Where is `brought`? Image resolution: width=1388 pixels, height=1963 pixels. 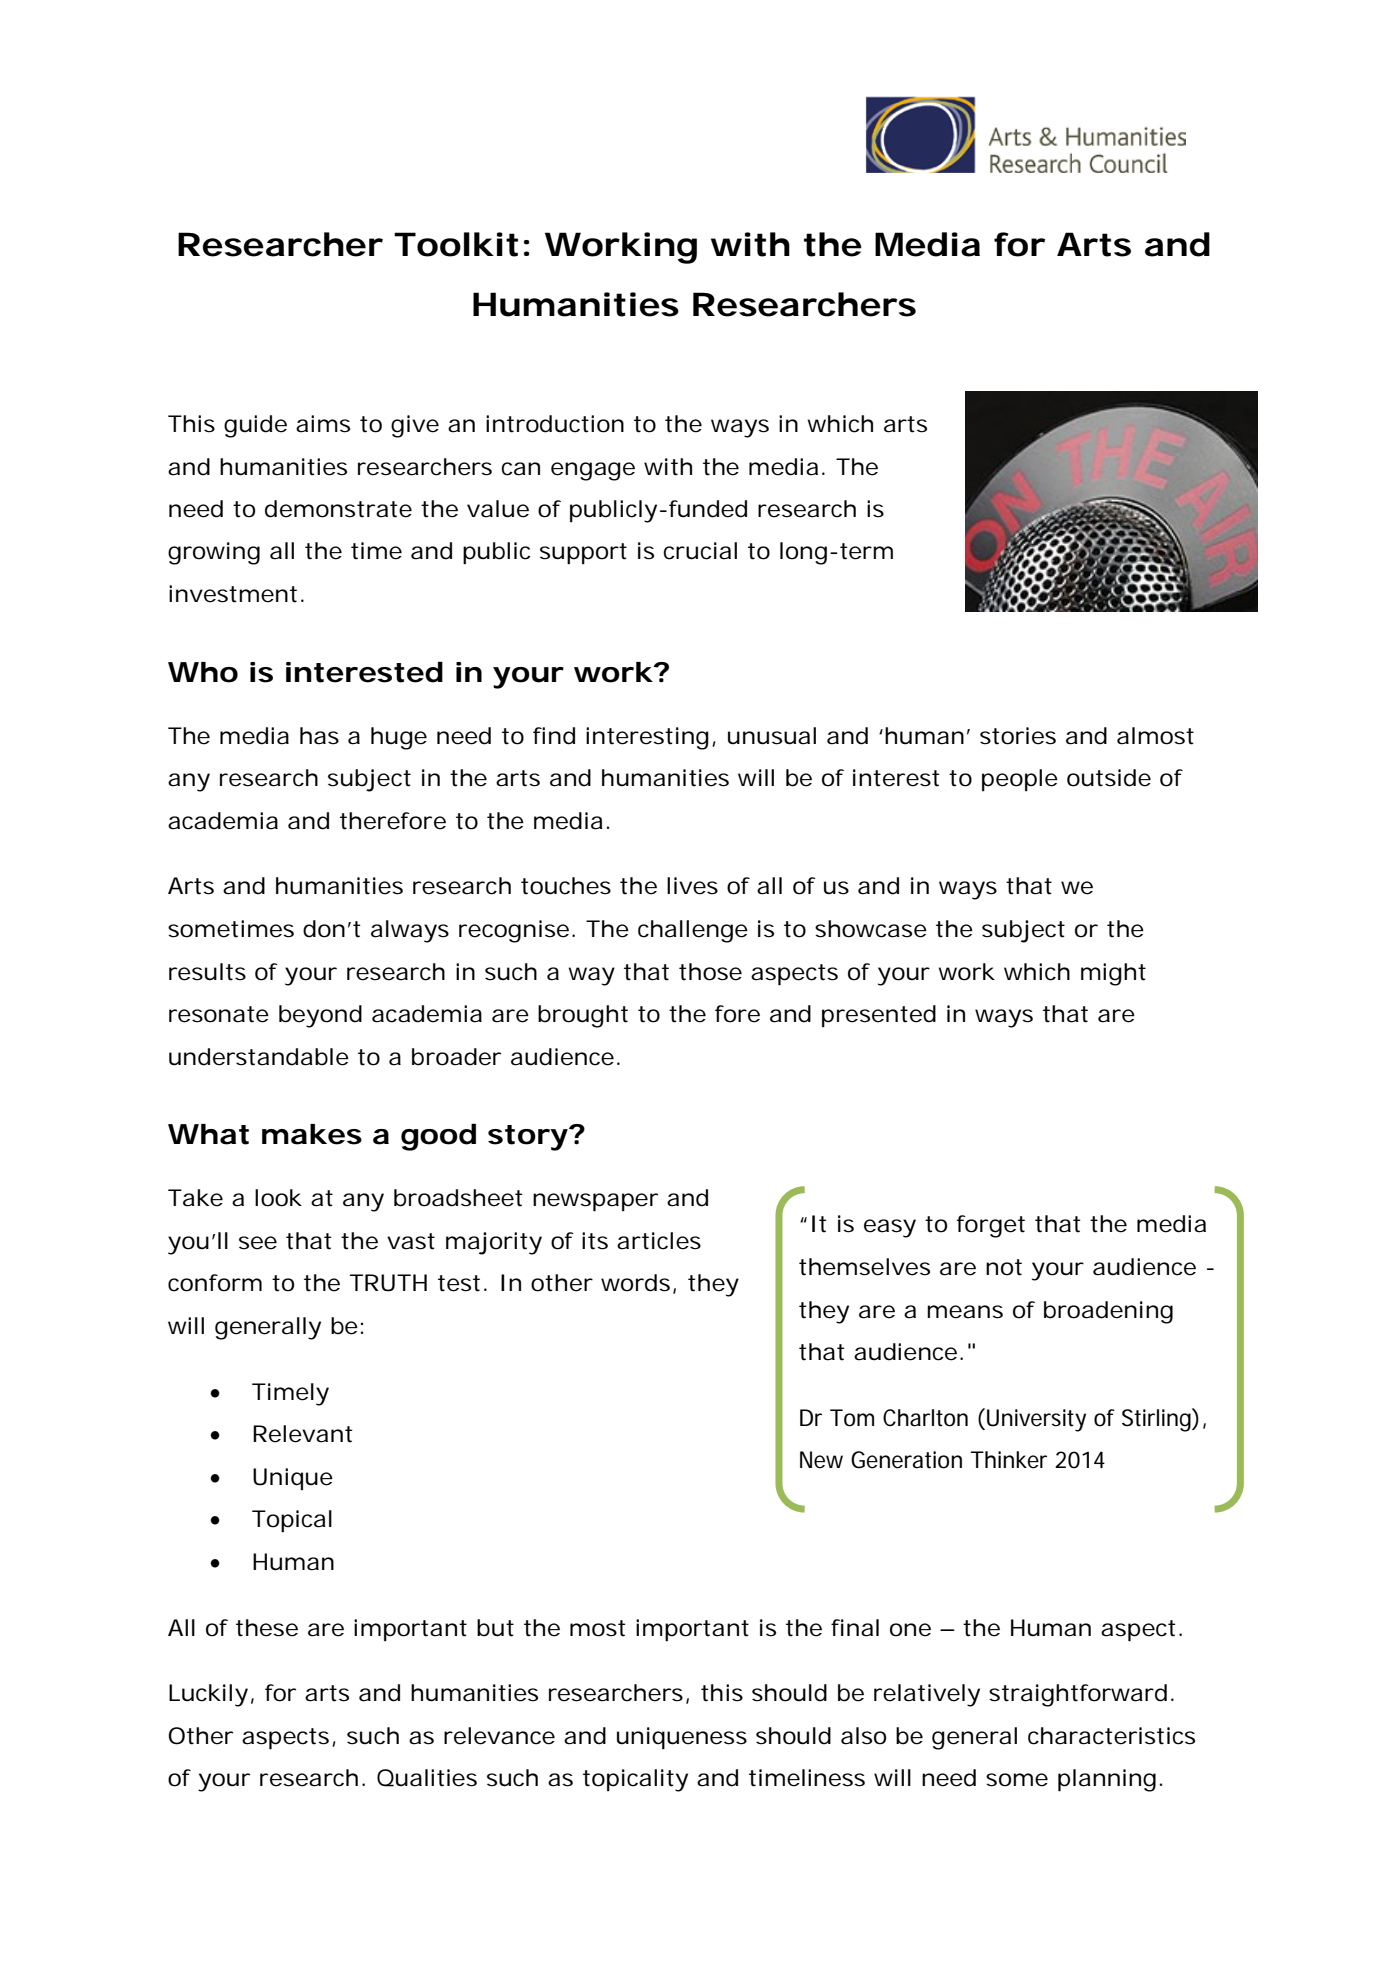 brought is located at coordinates (583, 1016).
